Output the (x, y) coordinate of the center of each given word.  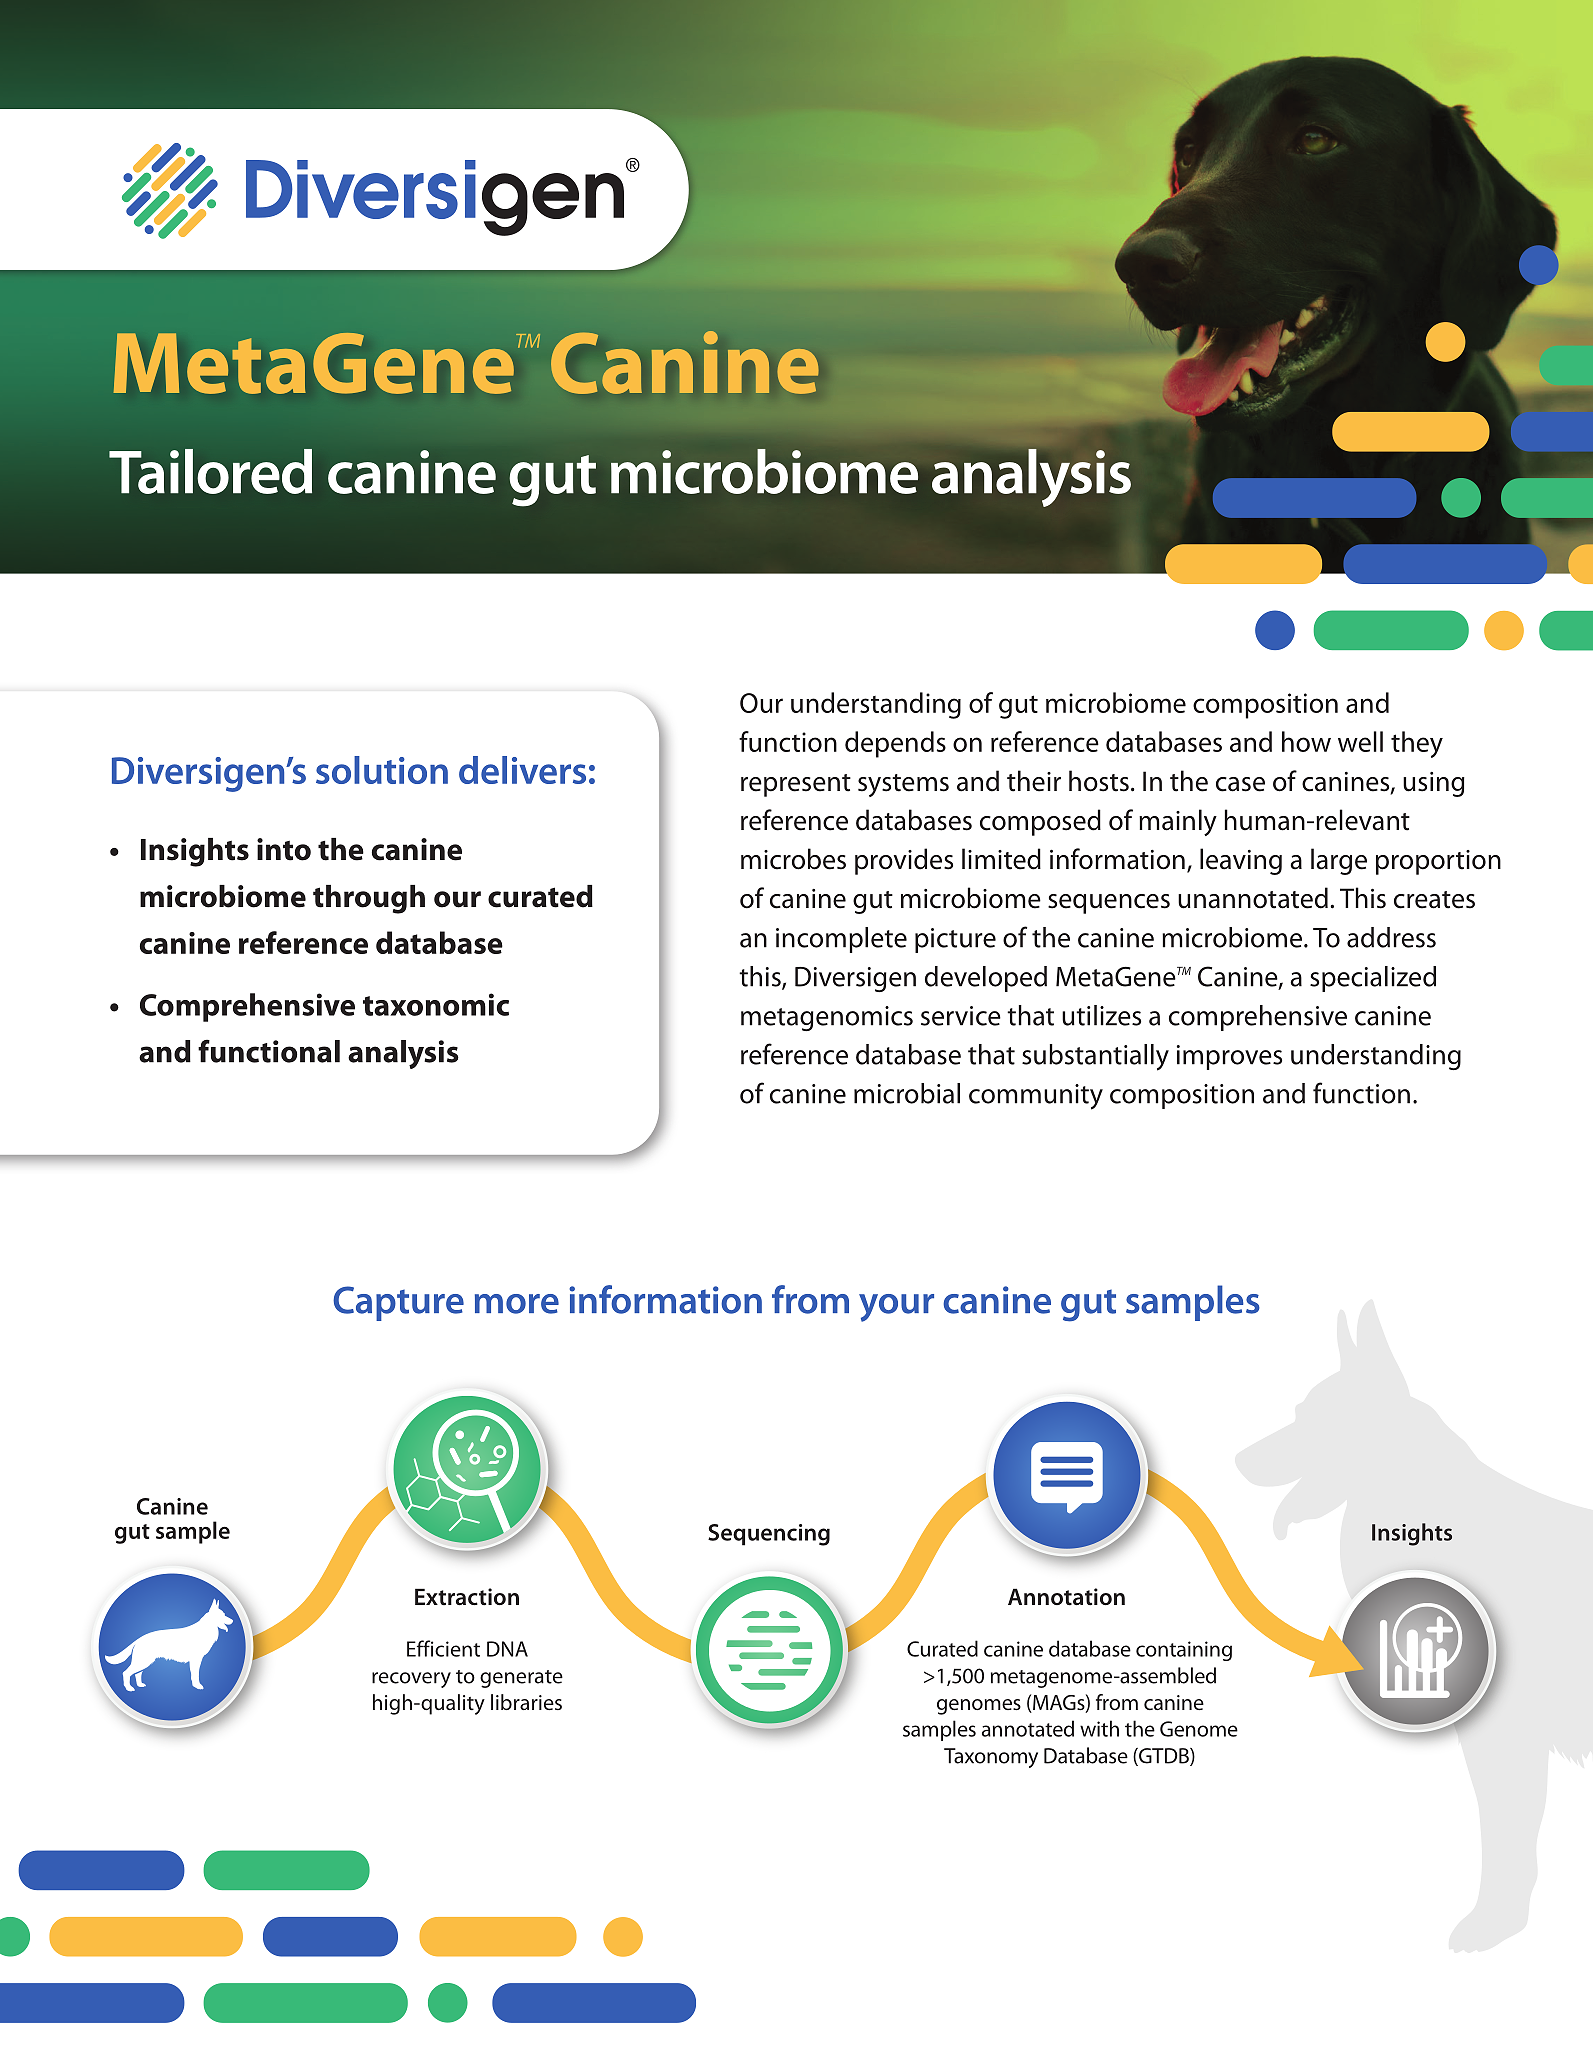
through (369, 899)
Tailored (210, 471)
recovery (411, 1680)
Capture (398, 1303)
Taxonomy (991, 1758)
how (1306, 741)
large (1339, 861)
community (1036, 1097)
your (896, 1308)
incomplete (841, 940)
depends (895, 744)
